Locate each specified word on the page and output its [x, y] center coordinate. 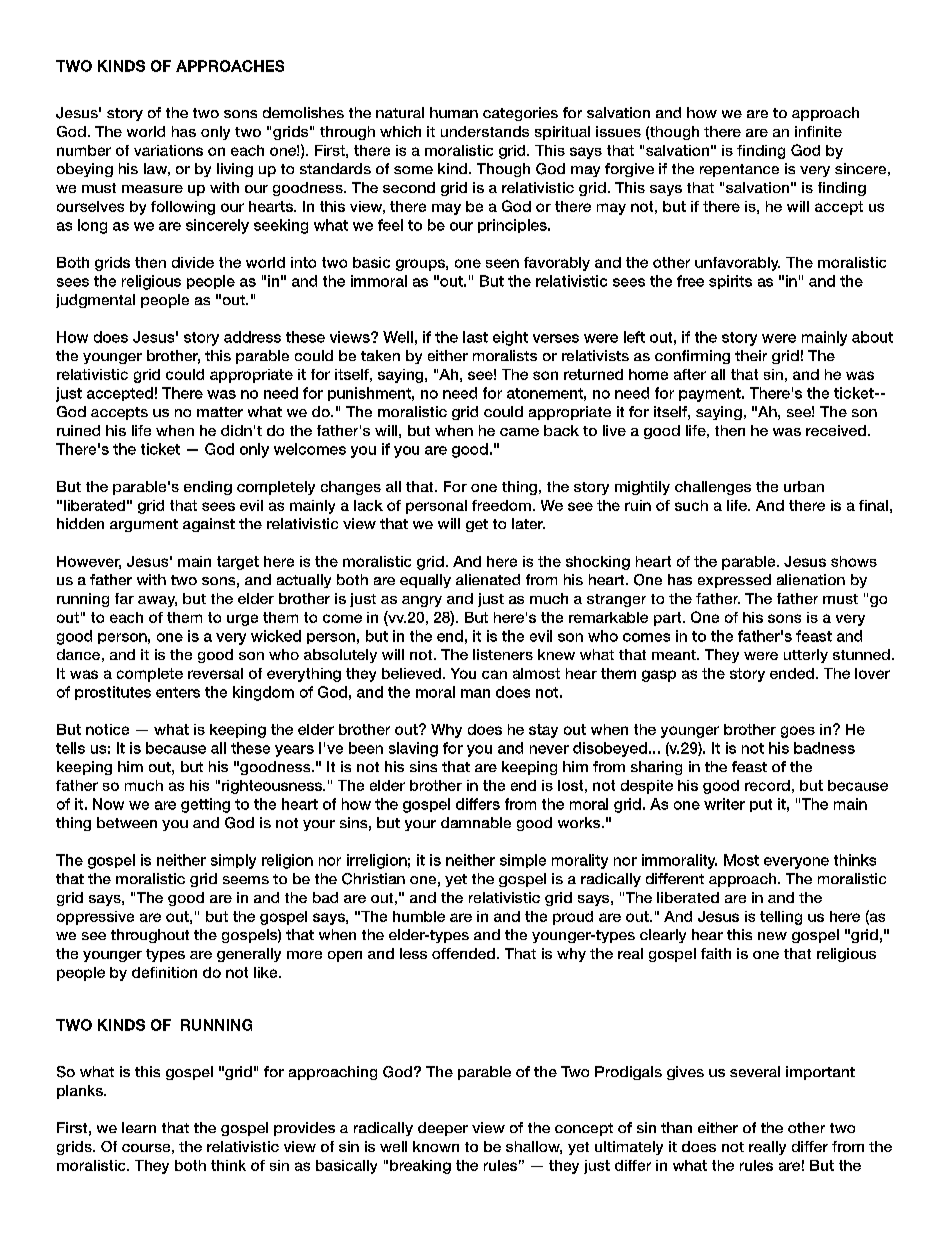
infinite [818, 131]
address [252, 337]
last [475, 337]
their [751, 355]
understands [485, 131]
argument [144, 525]
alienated [488, 579]
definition [164, 972]
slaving [413, 749]
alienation [811, 579]
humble [419, 916]
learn [139, 1127]
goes [798, 732]
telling [781, 918]
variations [168, 150]
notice [107, 729]
